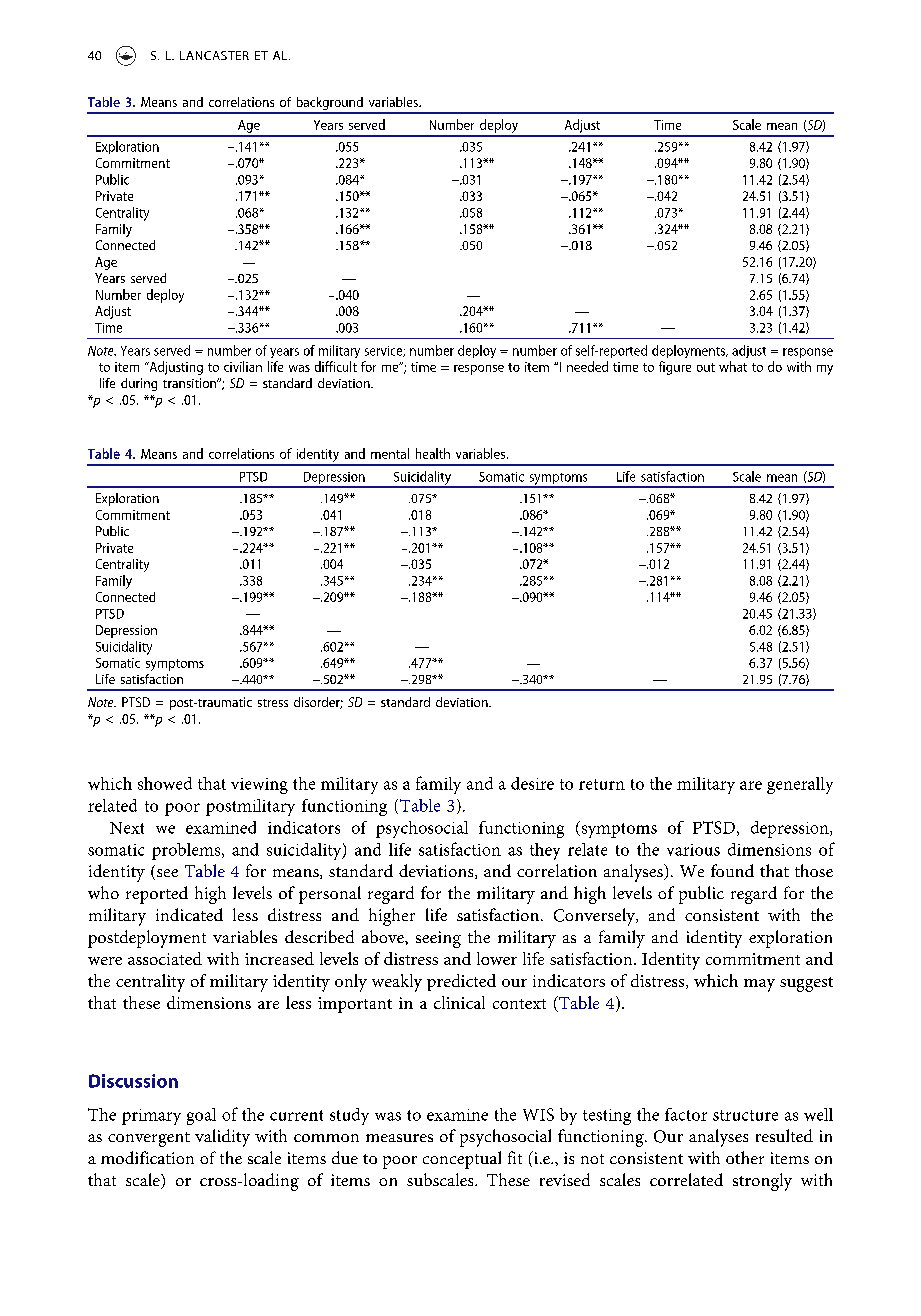 The image size is (921, 1316). What do you see at coordinates (462, 1160) in the screenshot?
I see `conceptual` at bounding box center [462, 1160].
